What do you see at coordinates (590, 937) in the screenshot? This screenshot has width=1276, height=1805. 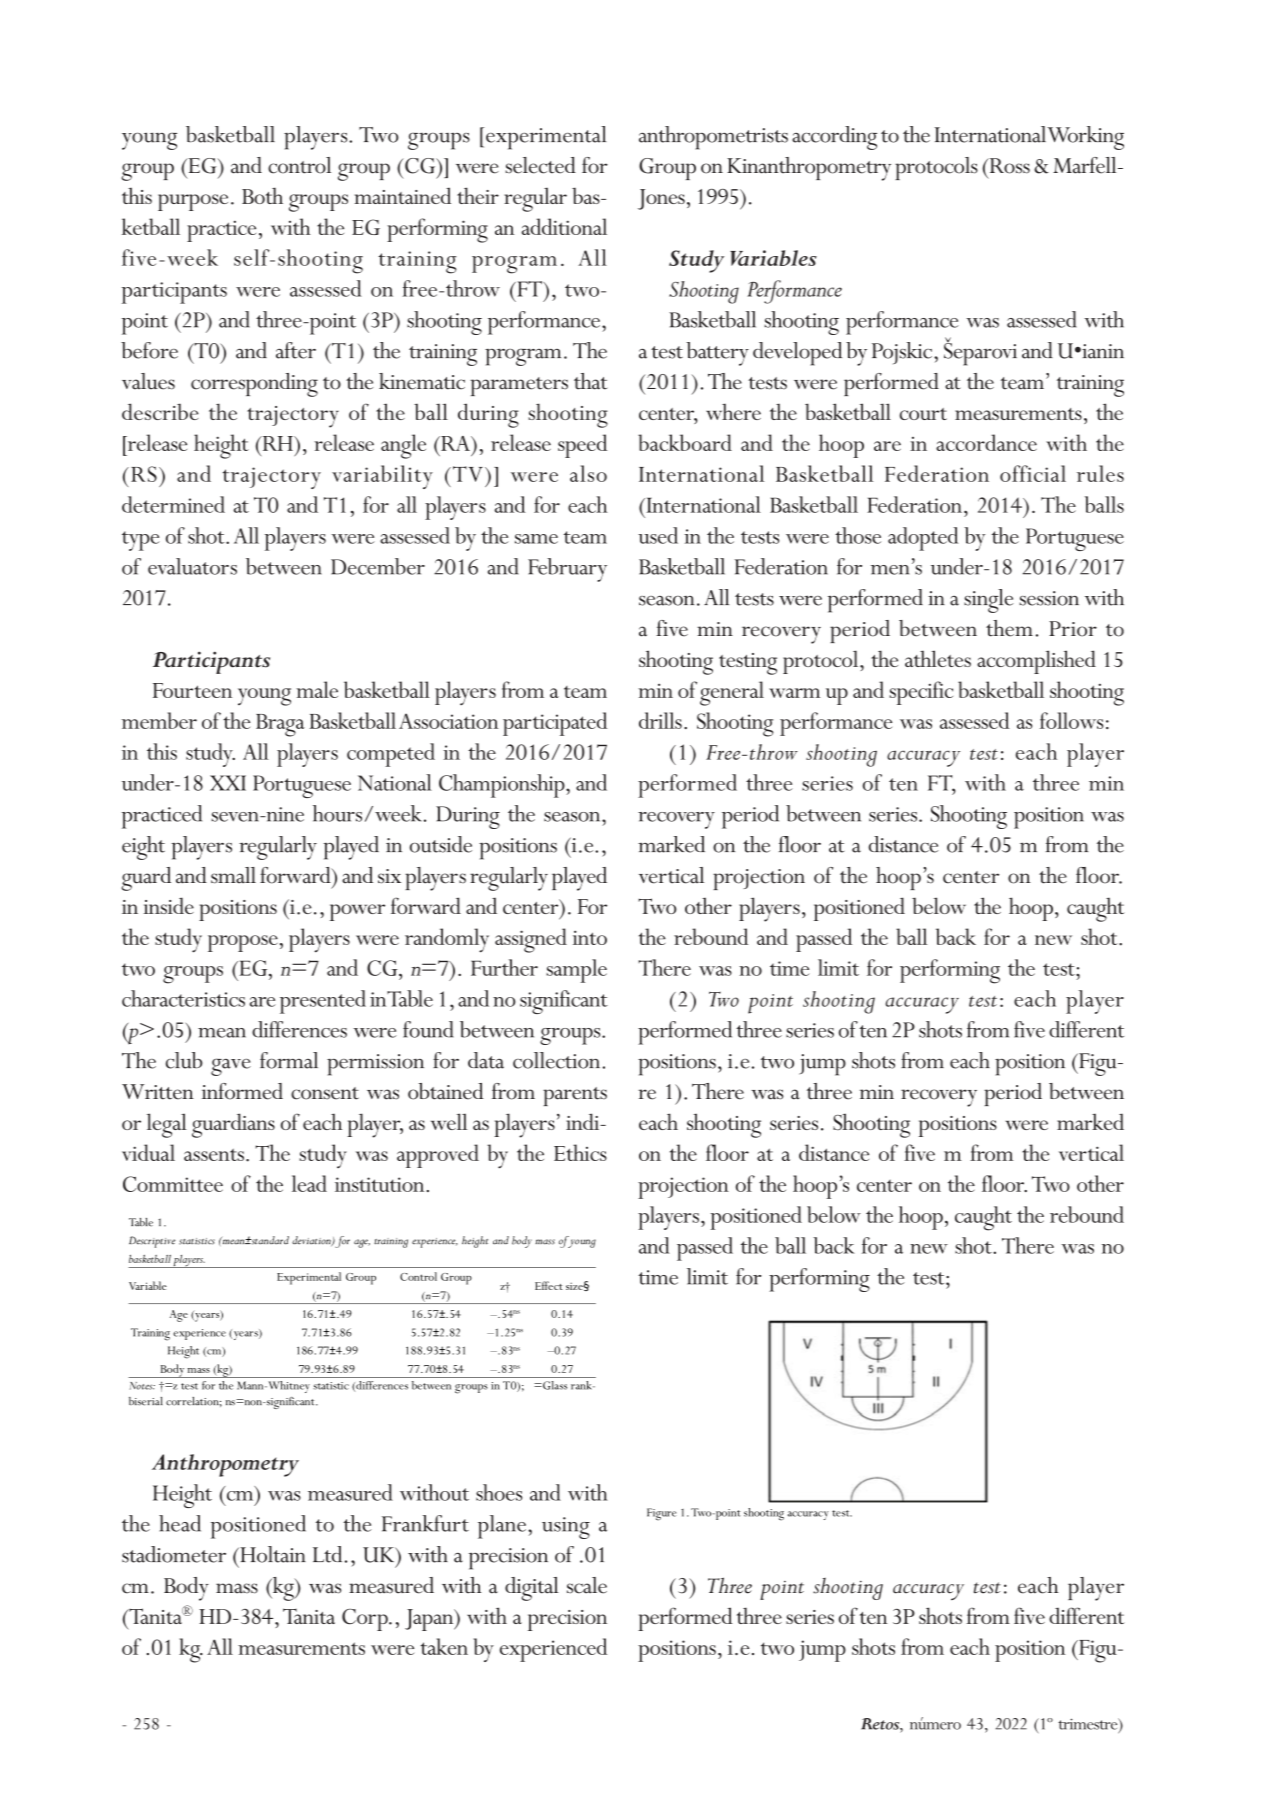 I see `into` at bounding box center [590, 937].
